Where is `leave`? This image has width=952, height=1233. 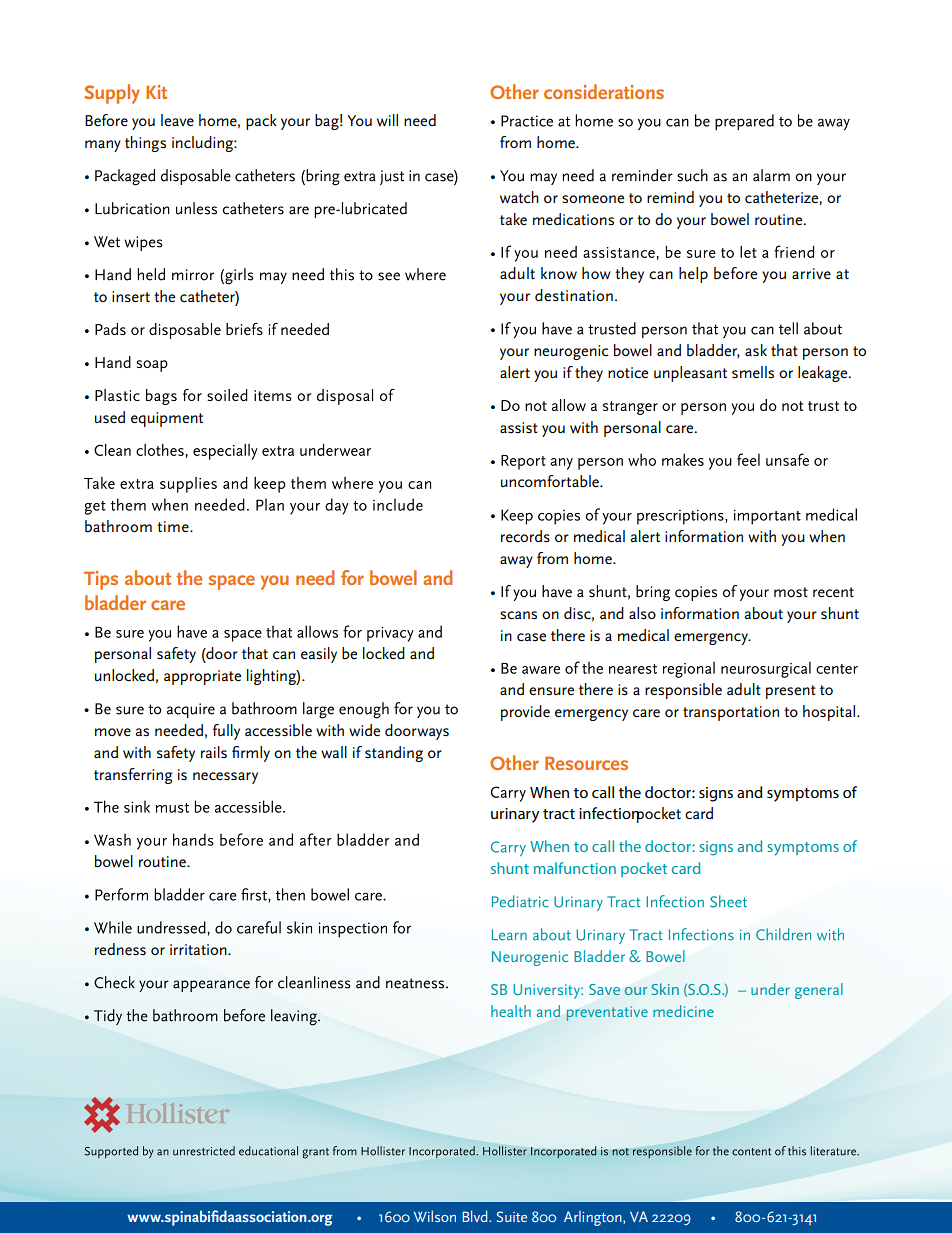 leave is located at coordinates (177, 120).
